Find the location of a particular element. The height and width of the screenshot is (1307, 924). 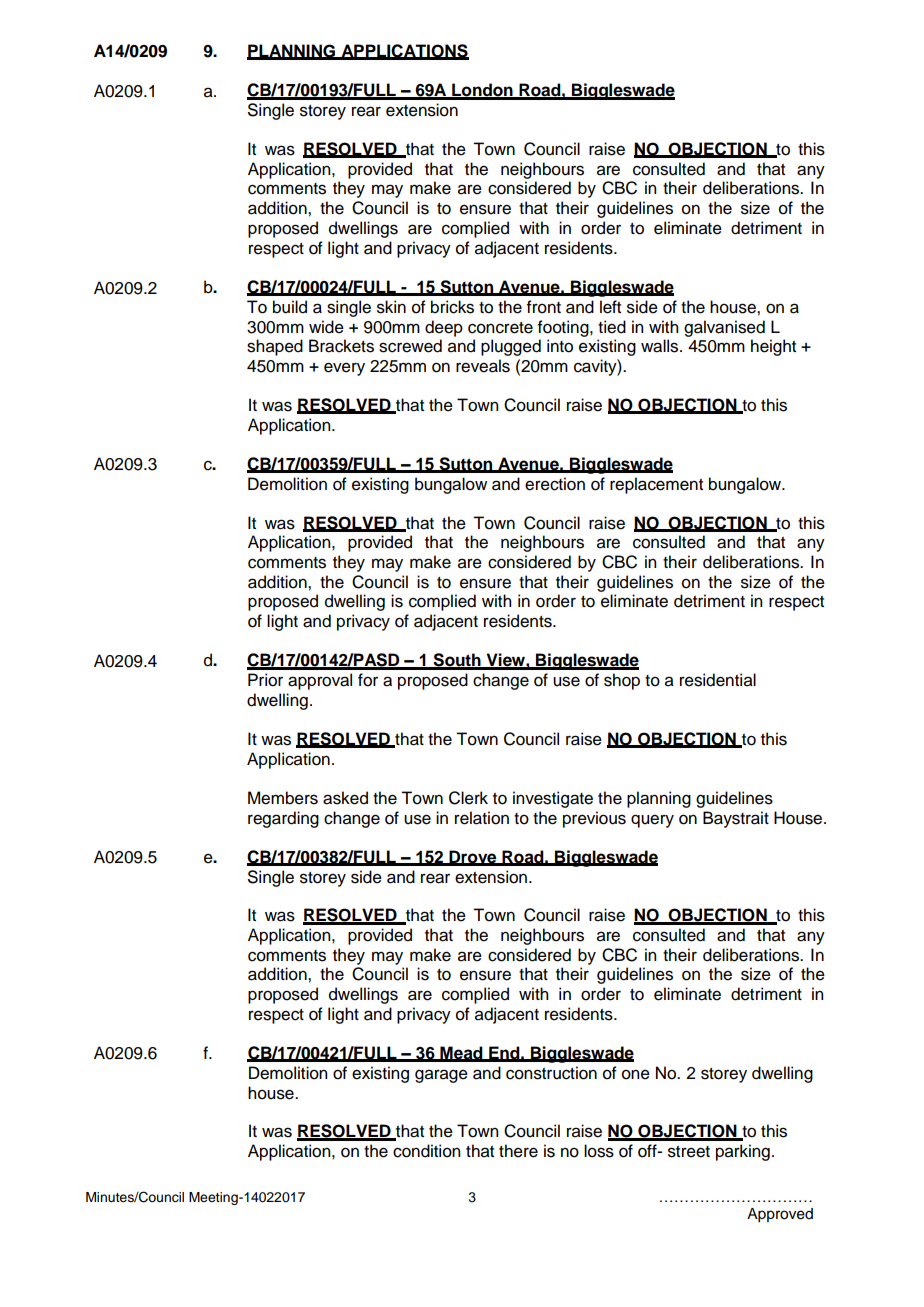

regarding is located at coordinates (283, 819).
